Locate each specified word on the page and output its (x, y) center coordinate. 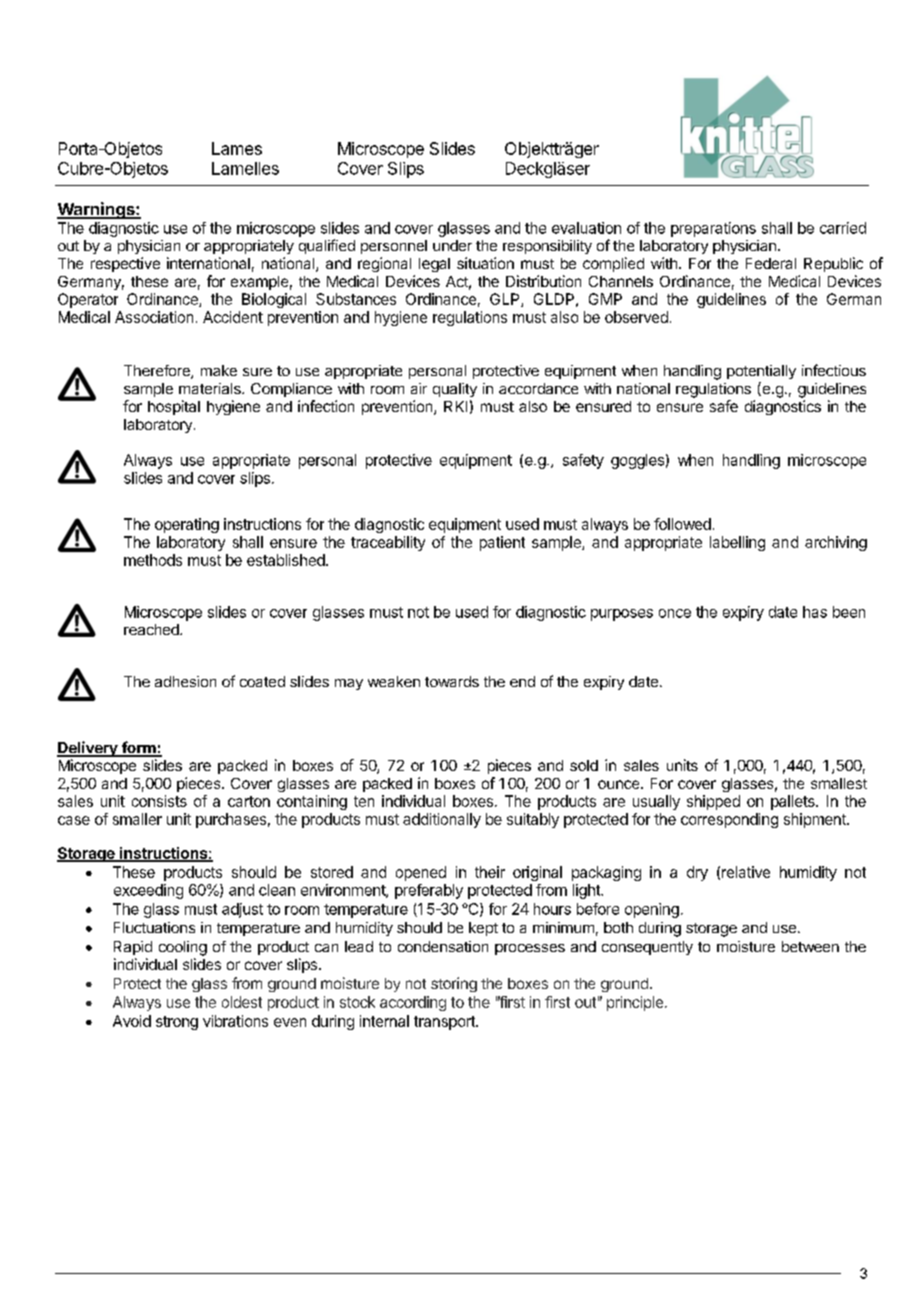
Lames (237, 148)
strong (177, 1023)
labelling (737, 543)
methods (153, 560)
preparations (713, 229)
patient (502, 543)
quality (455, 390)
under (452, 245)
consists (159, 801)
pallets (794, 802)
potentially (761, 372)
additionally (442, 820)
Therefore (158, 372)
